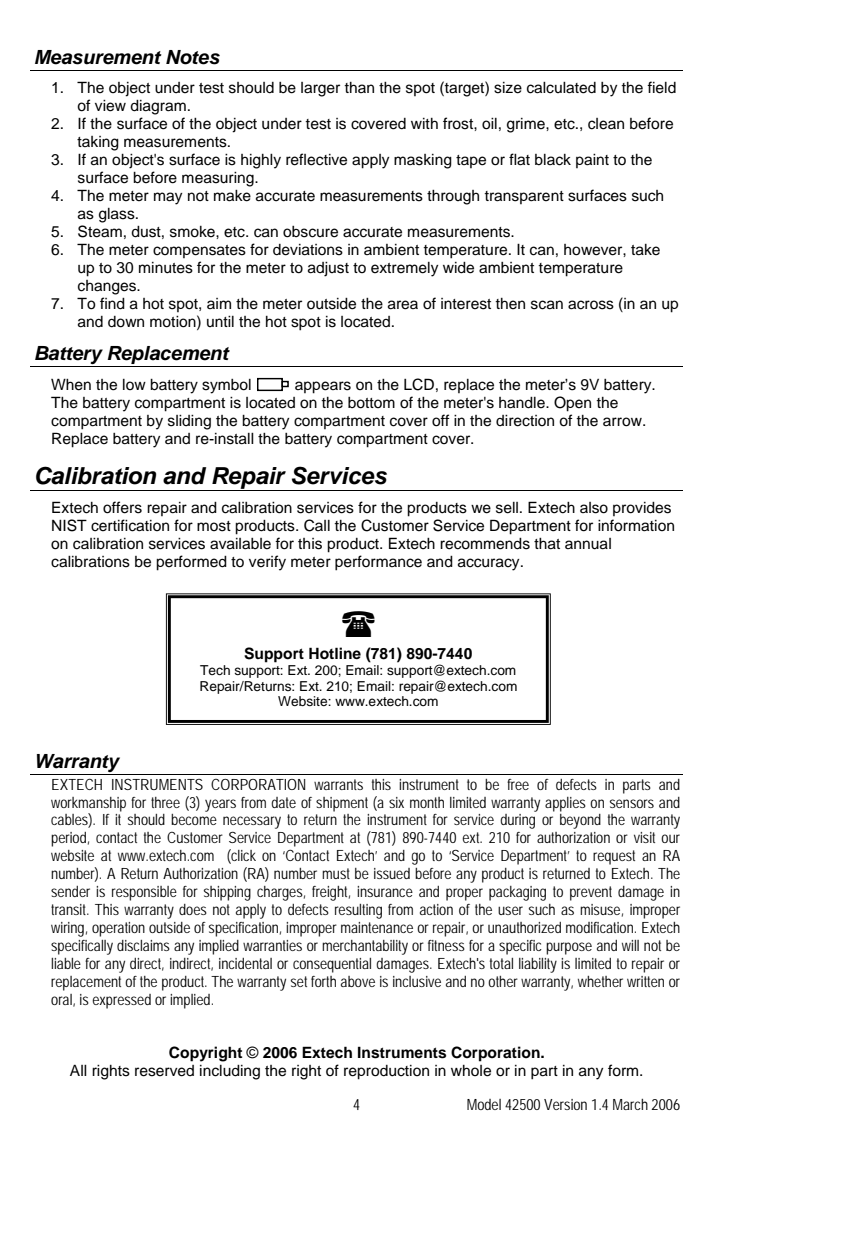 The image size is (854, 1238). What do you see at coordinates (338, 784) in the page?
I see `warrants` at bounding box center [338, 784].
